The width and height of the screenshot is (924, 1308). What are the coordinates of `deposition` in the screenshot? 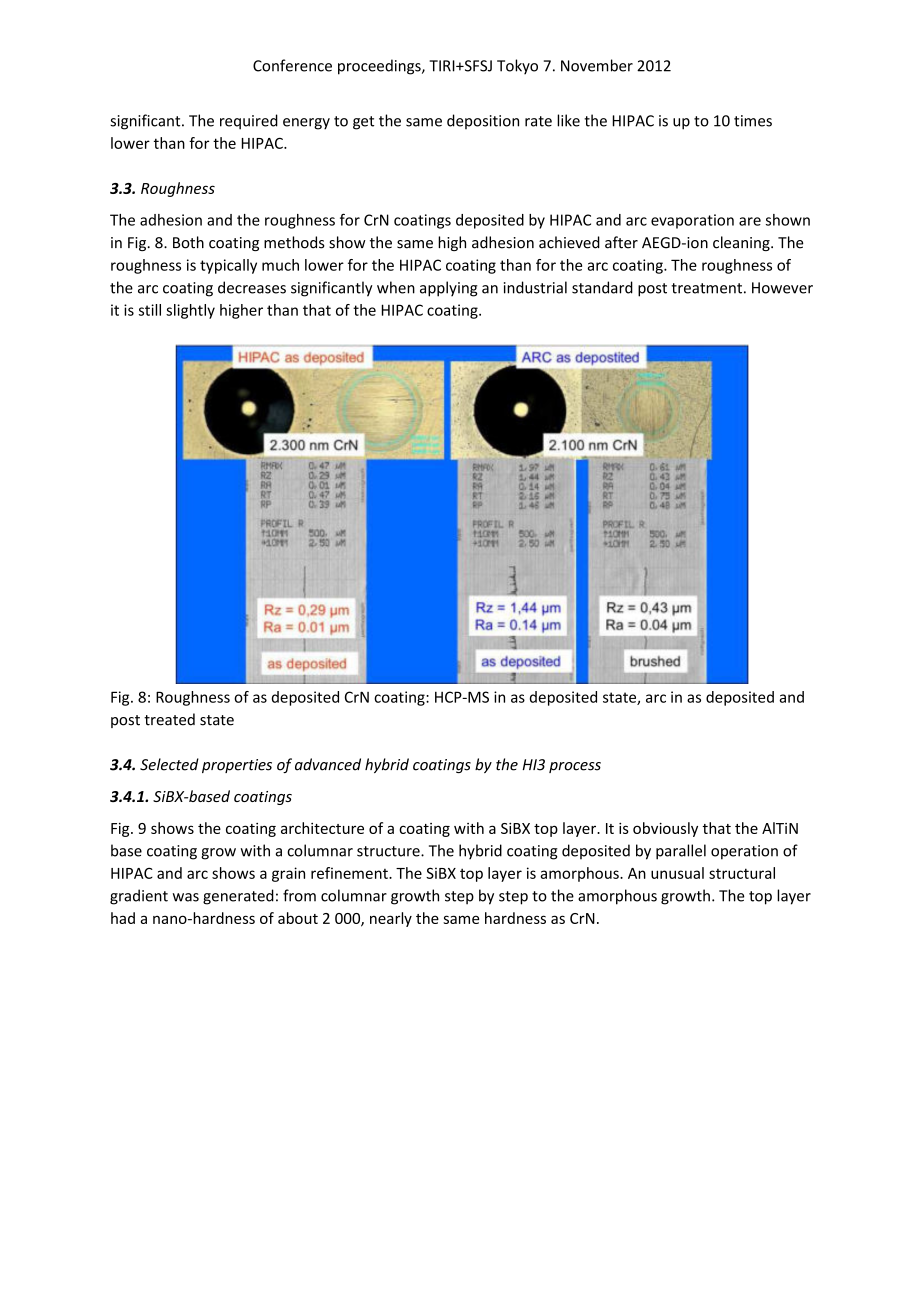 It's located at (483, 121).
